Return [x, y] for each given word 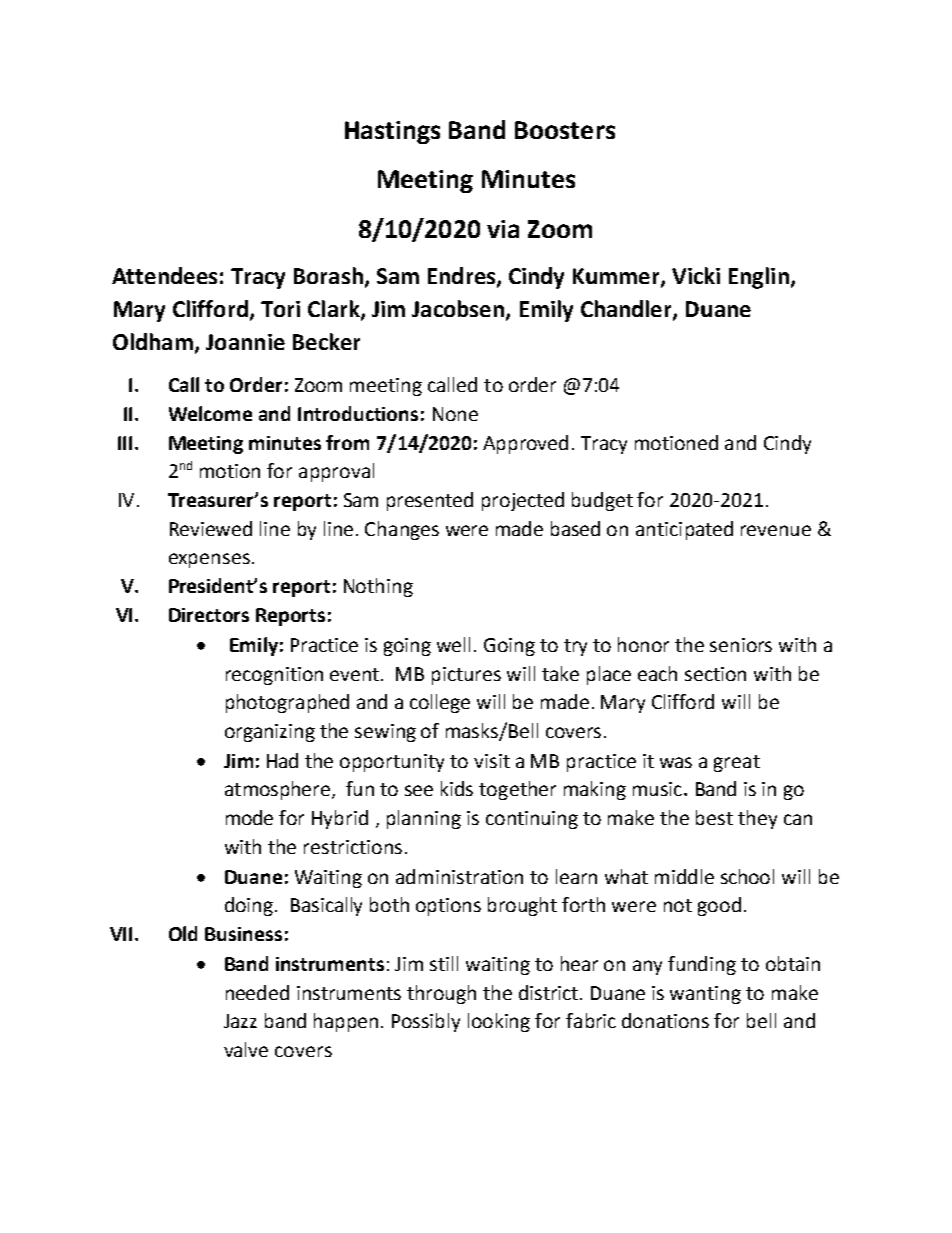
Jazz [240, 1021]
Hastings [392, 132]
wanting [705, 995]
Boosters [565, 130]
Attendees [164, 275]
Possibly [426, 1022]
